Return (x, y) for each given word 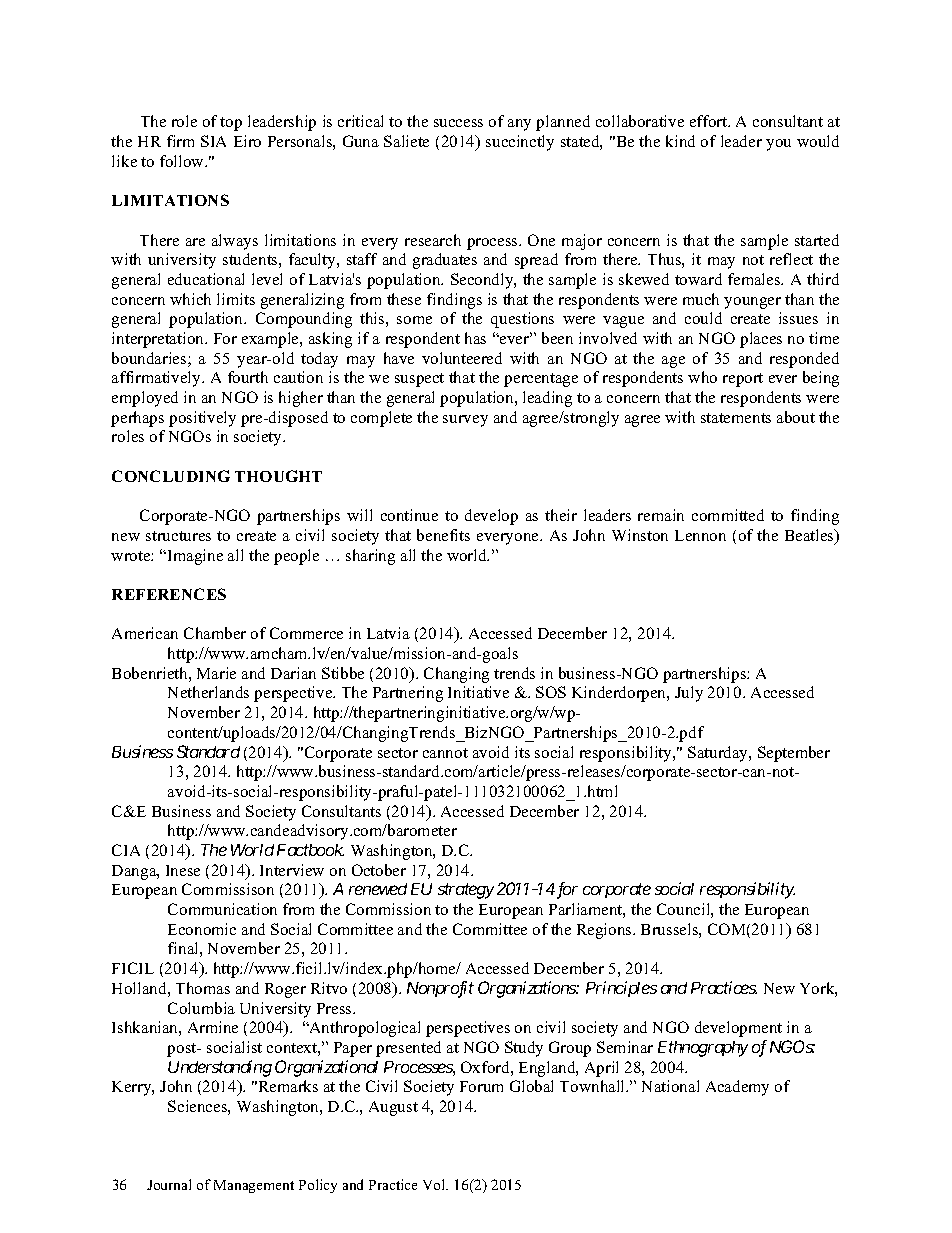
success (458, 123)
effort (710, 121)
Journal (169, 1184)
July (689, 694)
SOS (551, 692)
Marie (216, 673)
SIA (213, 141)
